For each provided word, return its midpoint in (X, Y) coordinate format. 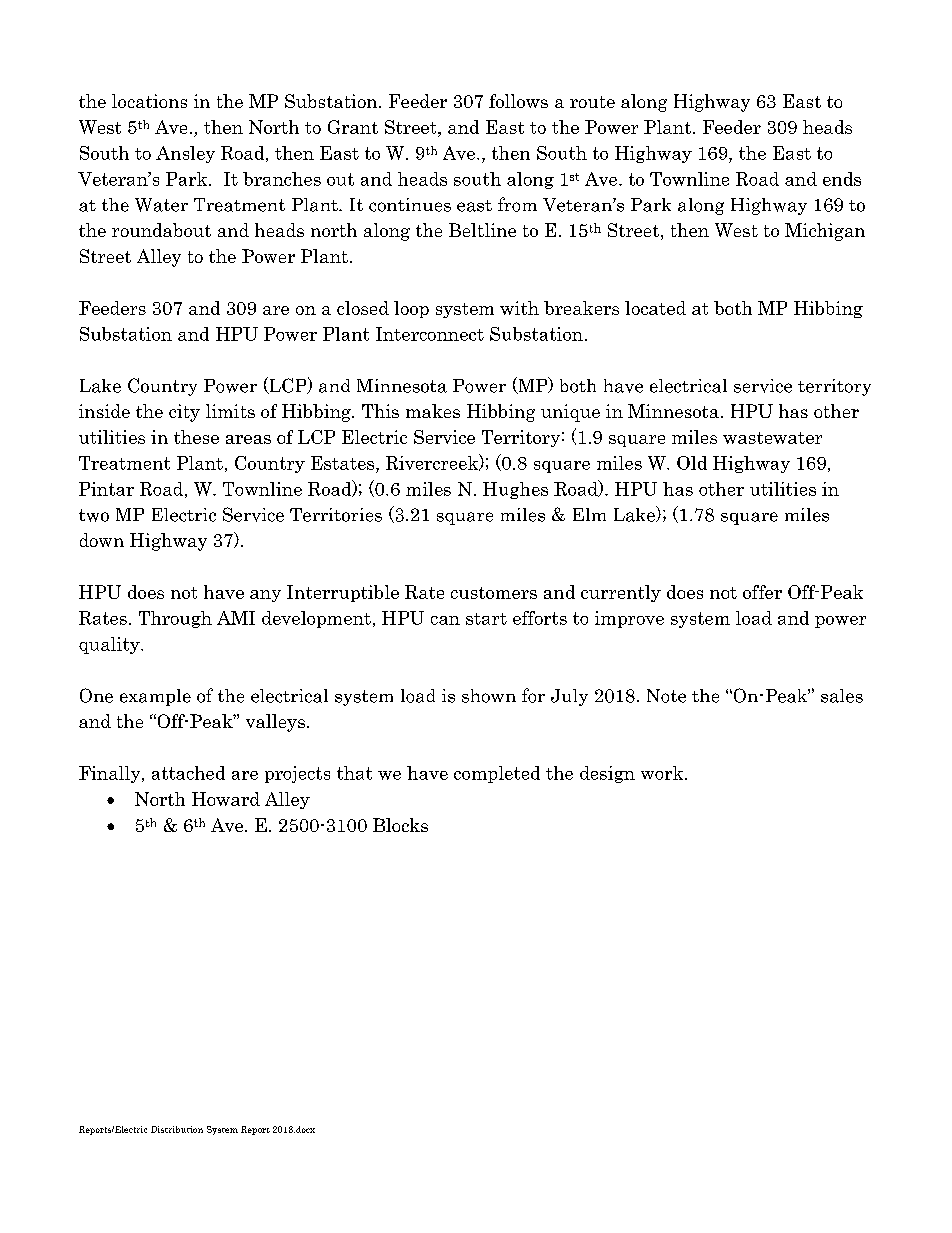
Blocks (400, 825)
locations (149, 101)
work (663, 773)
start (486, 619)
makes (433, 411)
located (655, 308)
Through (175, 619)
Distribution (177, 1129)
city (184, 413)
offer (762, 592)
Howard (226, 799)
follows (518, 101)
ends (842, 179)
